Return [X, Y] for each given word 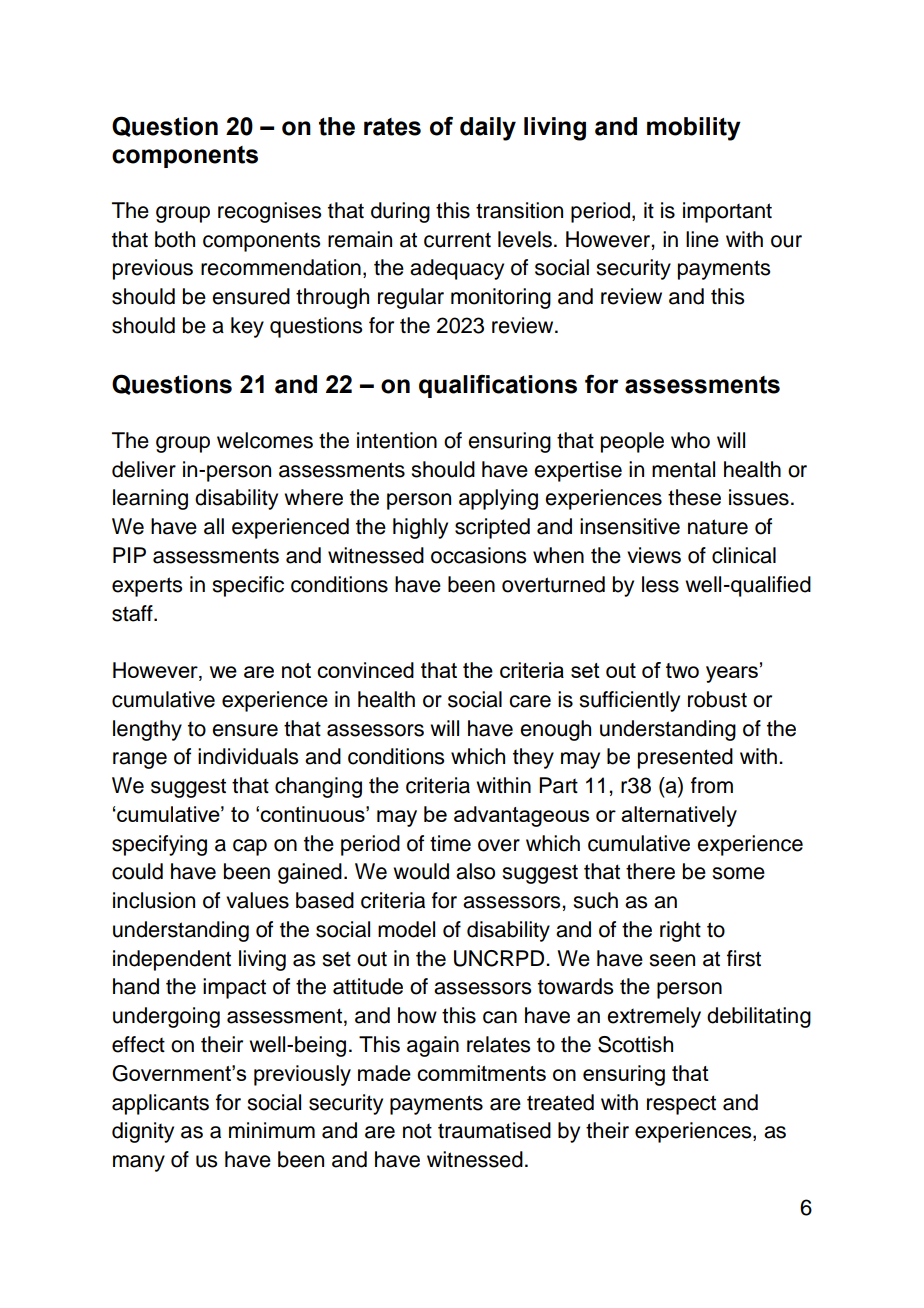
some [738, 873]
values [257, 900]
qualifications [498, 386]
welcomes [265, 440]
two [682, 670]
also [475, 871]
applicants [160, 1104]
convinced [365, 670]
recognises [269, 212]
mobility [694, 129]
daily [488, 129]
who [690, 440]
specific [248, 586]
